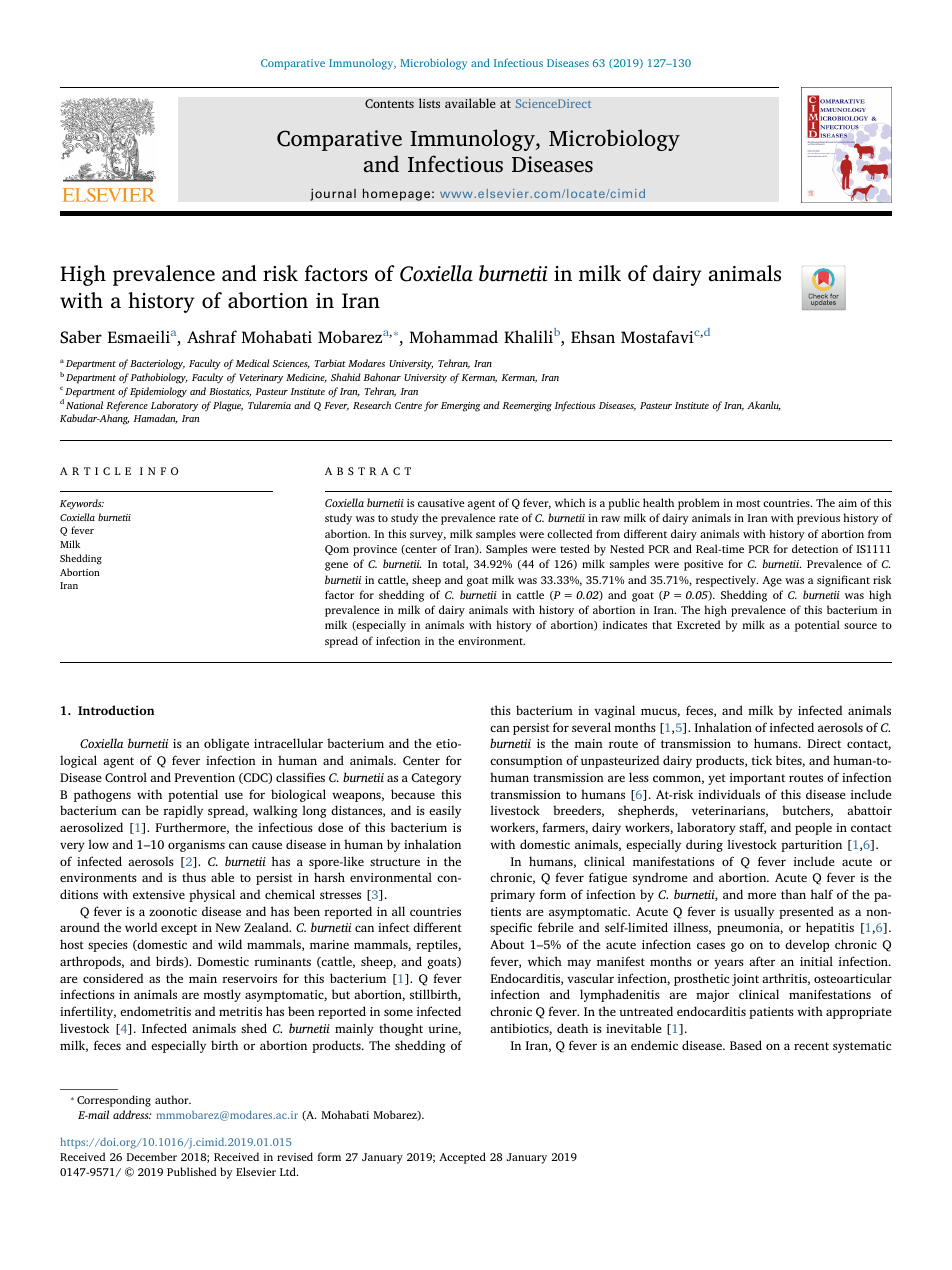  I want to click on journal, so click(333, 194).
